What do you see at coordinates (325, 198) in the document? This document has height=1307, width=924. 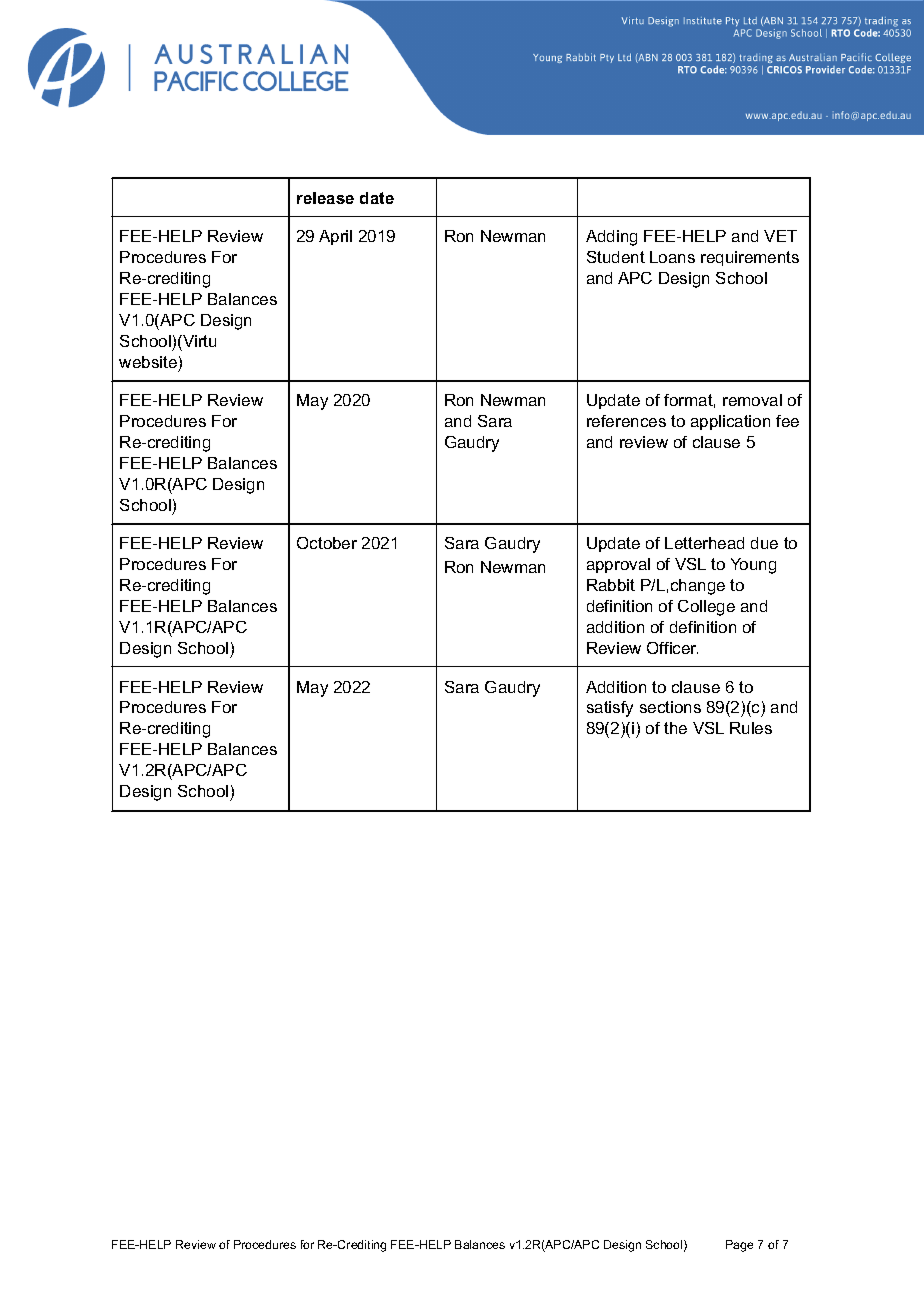 I see `release` at bounding box center [325, 198].
